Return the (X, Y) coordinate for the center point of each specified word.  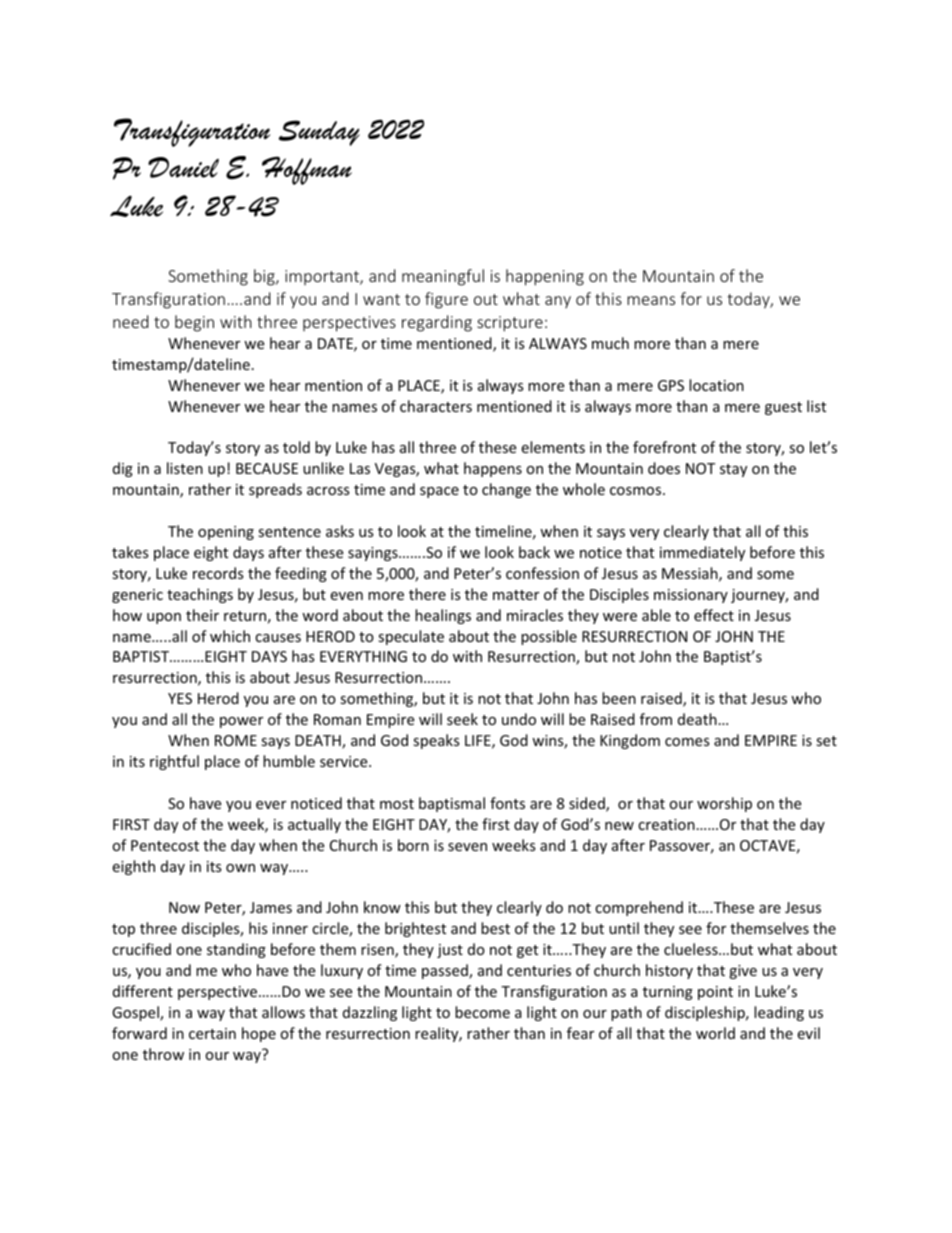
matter (516, 595)
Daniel (183, 167)
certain (212, 1033)
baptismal (452, 804)
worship (724, 804)
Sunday (319, 133)
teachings (200, 595)
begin (194, 323)
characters (436, 406)
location (716, 385)
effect (714, 615)
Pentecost (165, 845)
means (651, 300)
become (482, 1012)
